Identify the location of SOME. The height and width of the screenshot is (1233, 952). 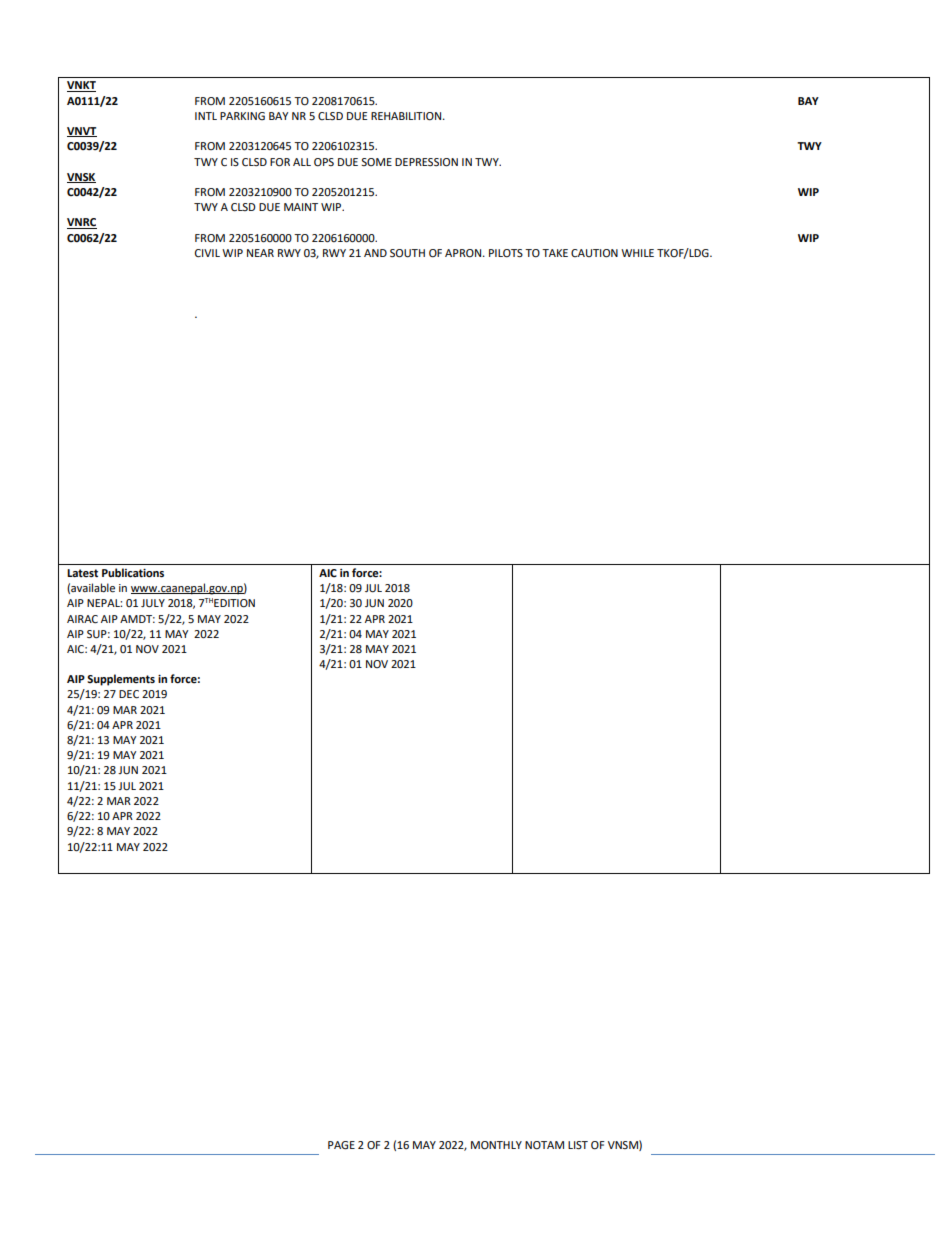
(376, 162).
